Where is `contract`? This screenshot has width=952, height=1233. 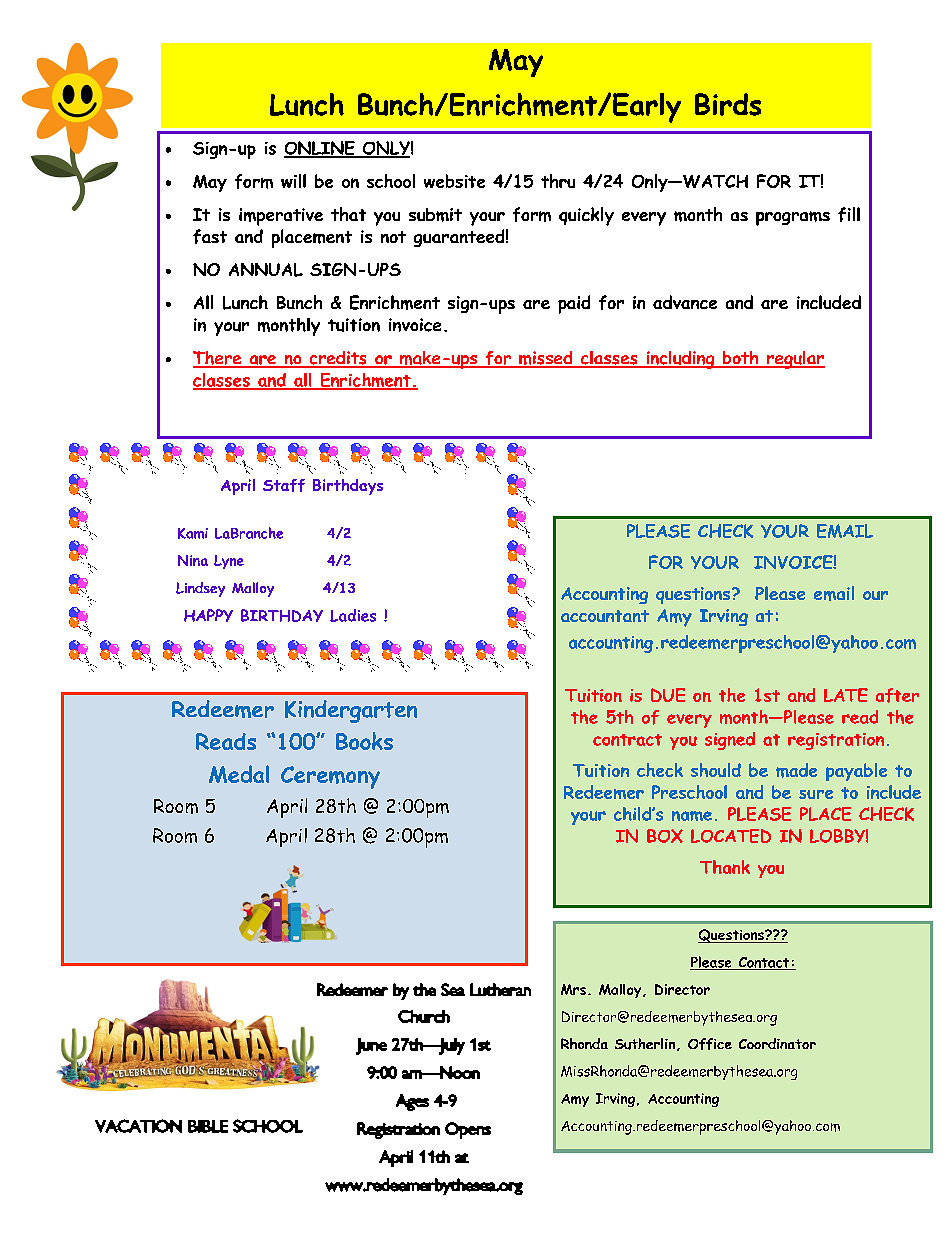 contract is located at coordinates (627, 740).
